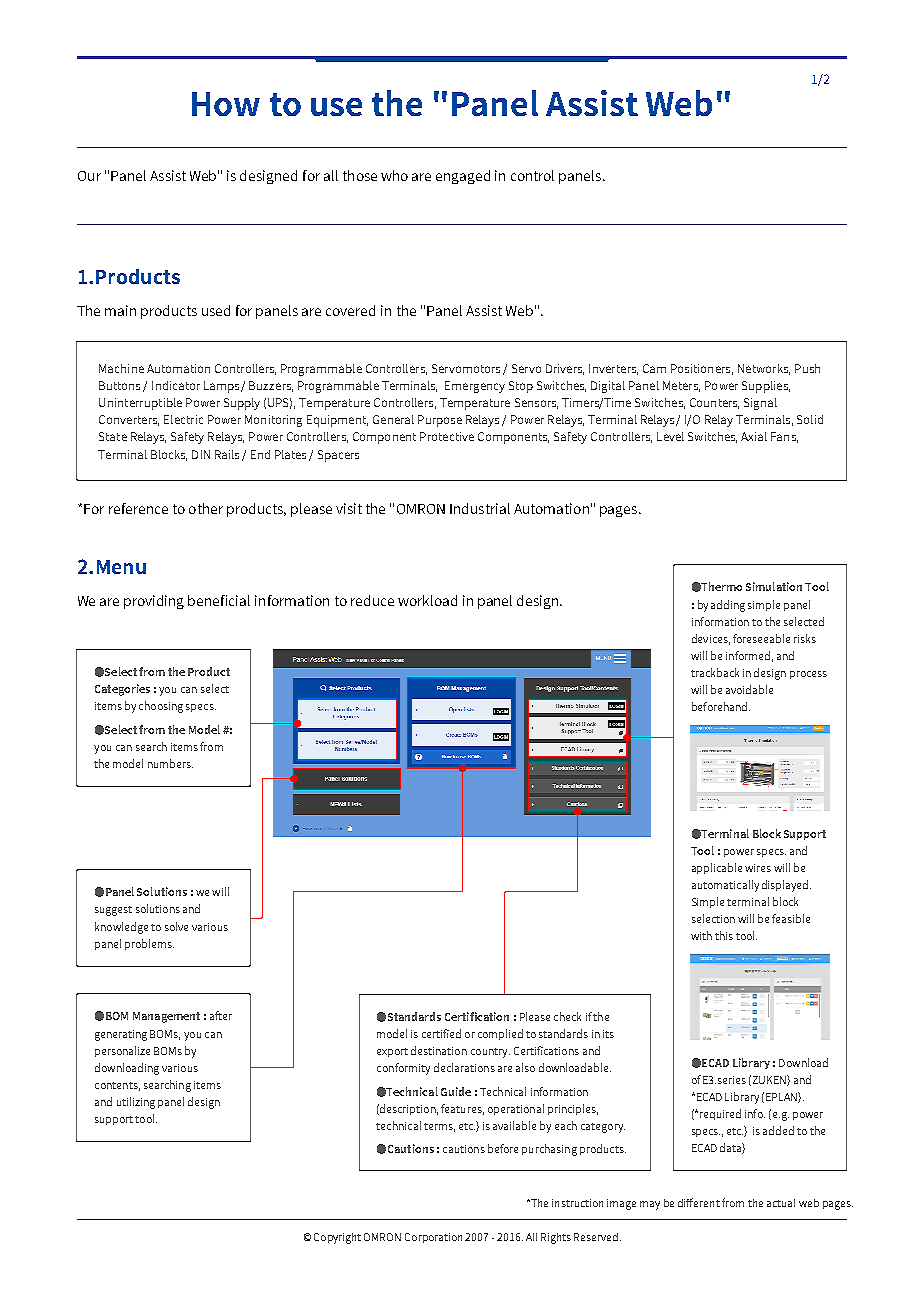 The height and width of the document is (1297, 924). Describe the element at coordinates (183, 419) in the document. I see `Electric` at that location.
